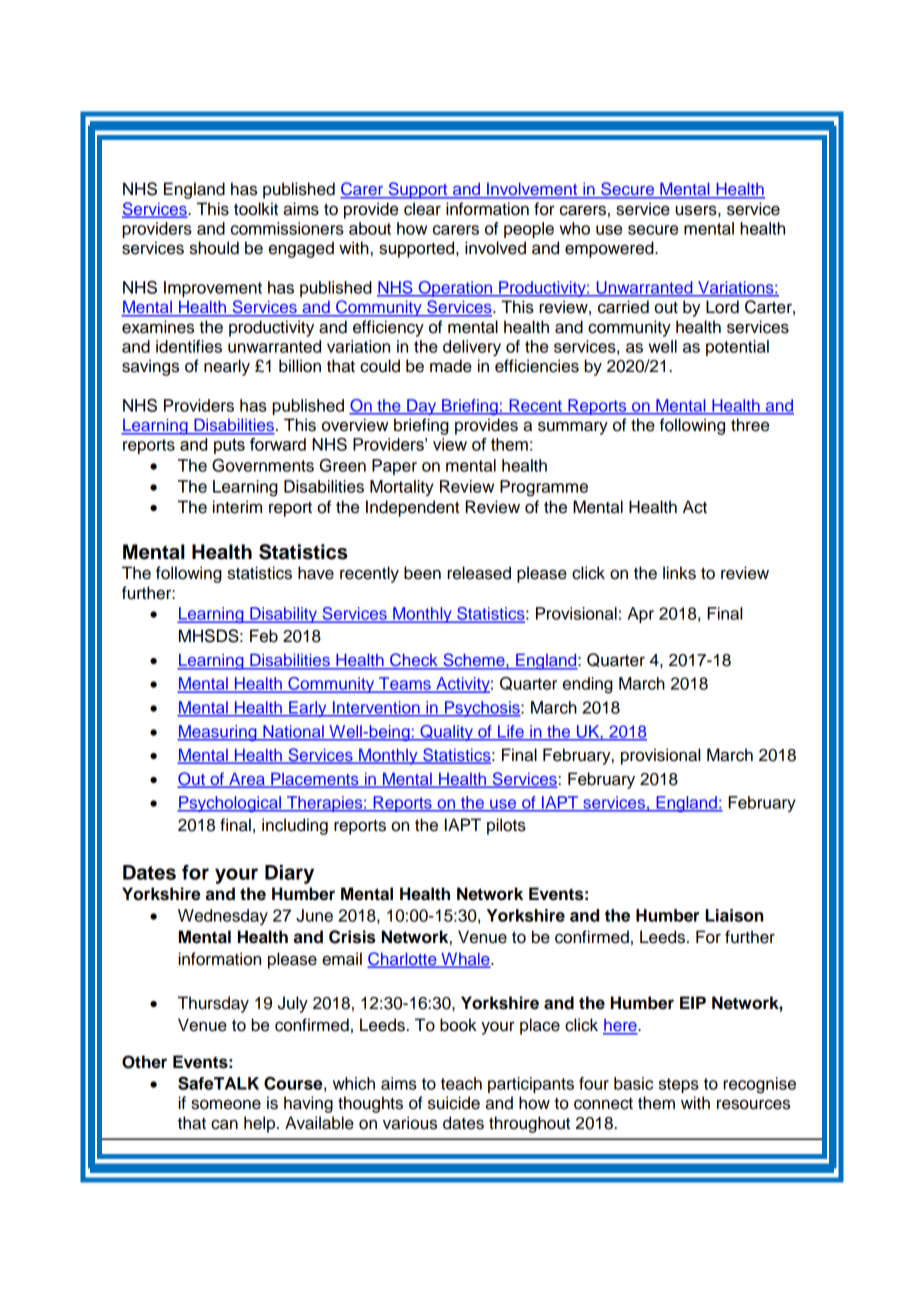 Image resolution: width=924 pixels, height=1308 pixels. Describe the element at coordinates (256, 209) in the screenshot. I see `toolkit` at that location.
